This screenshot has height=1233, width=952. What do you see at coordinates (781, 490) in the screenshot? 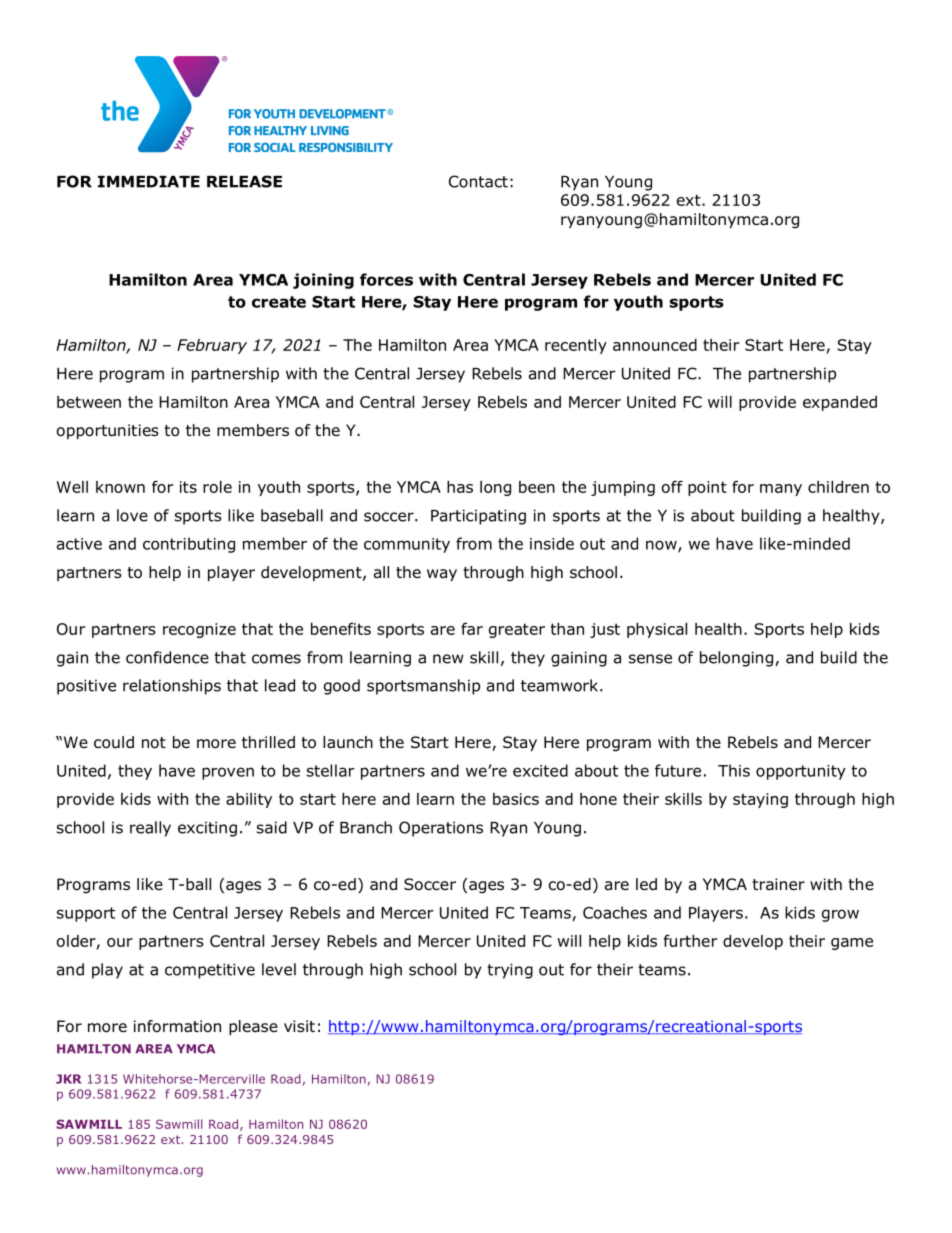
I see `many` at bounding box center [781, 490].
